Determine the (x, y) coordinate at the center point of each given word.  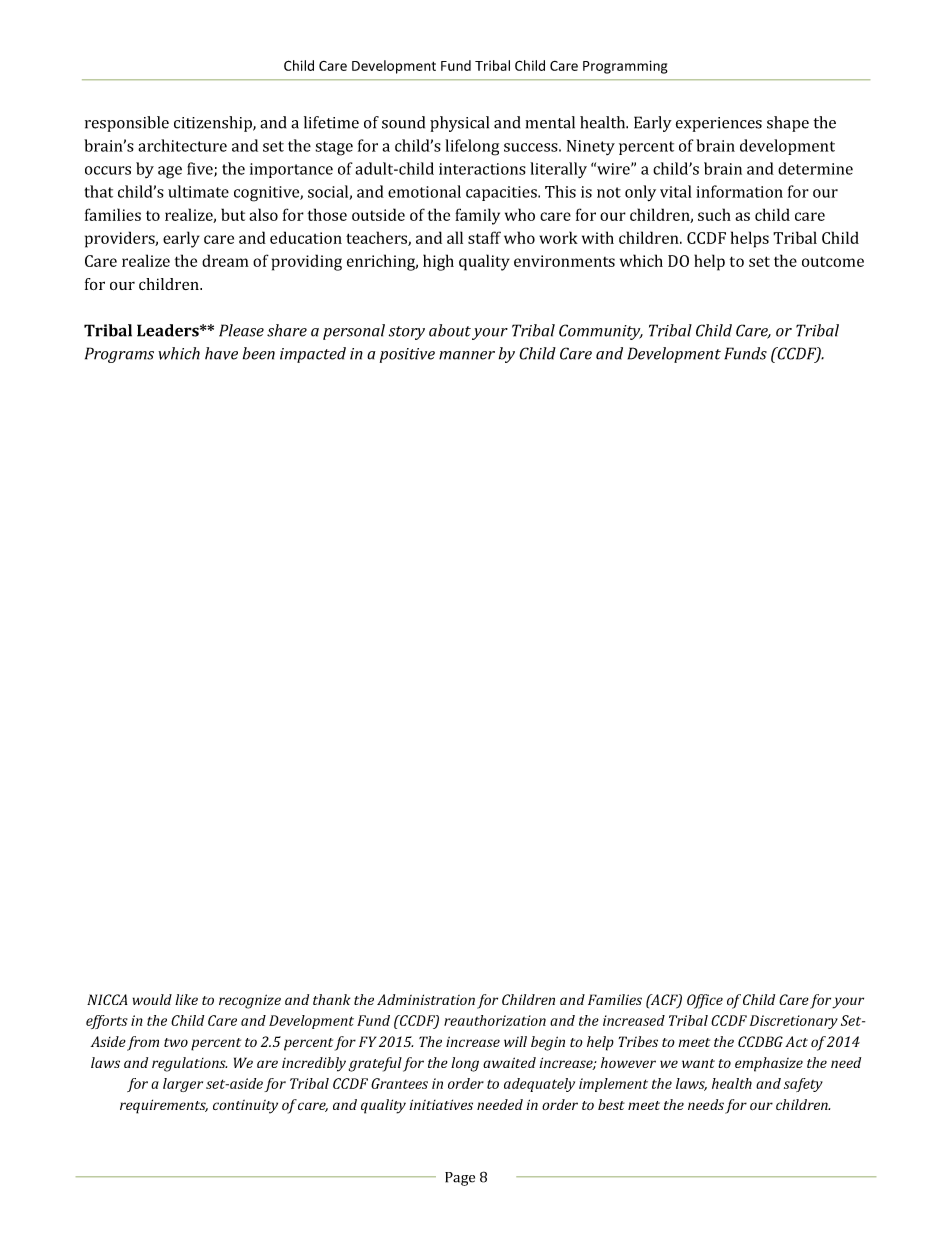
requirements (164, 1106)
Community (601, 332)
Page (460, 1179)
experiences (719, 124)
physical (459, 124)
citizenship (214, 124)
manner (467, 355)
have (221, 353)
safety (803, 1085)
